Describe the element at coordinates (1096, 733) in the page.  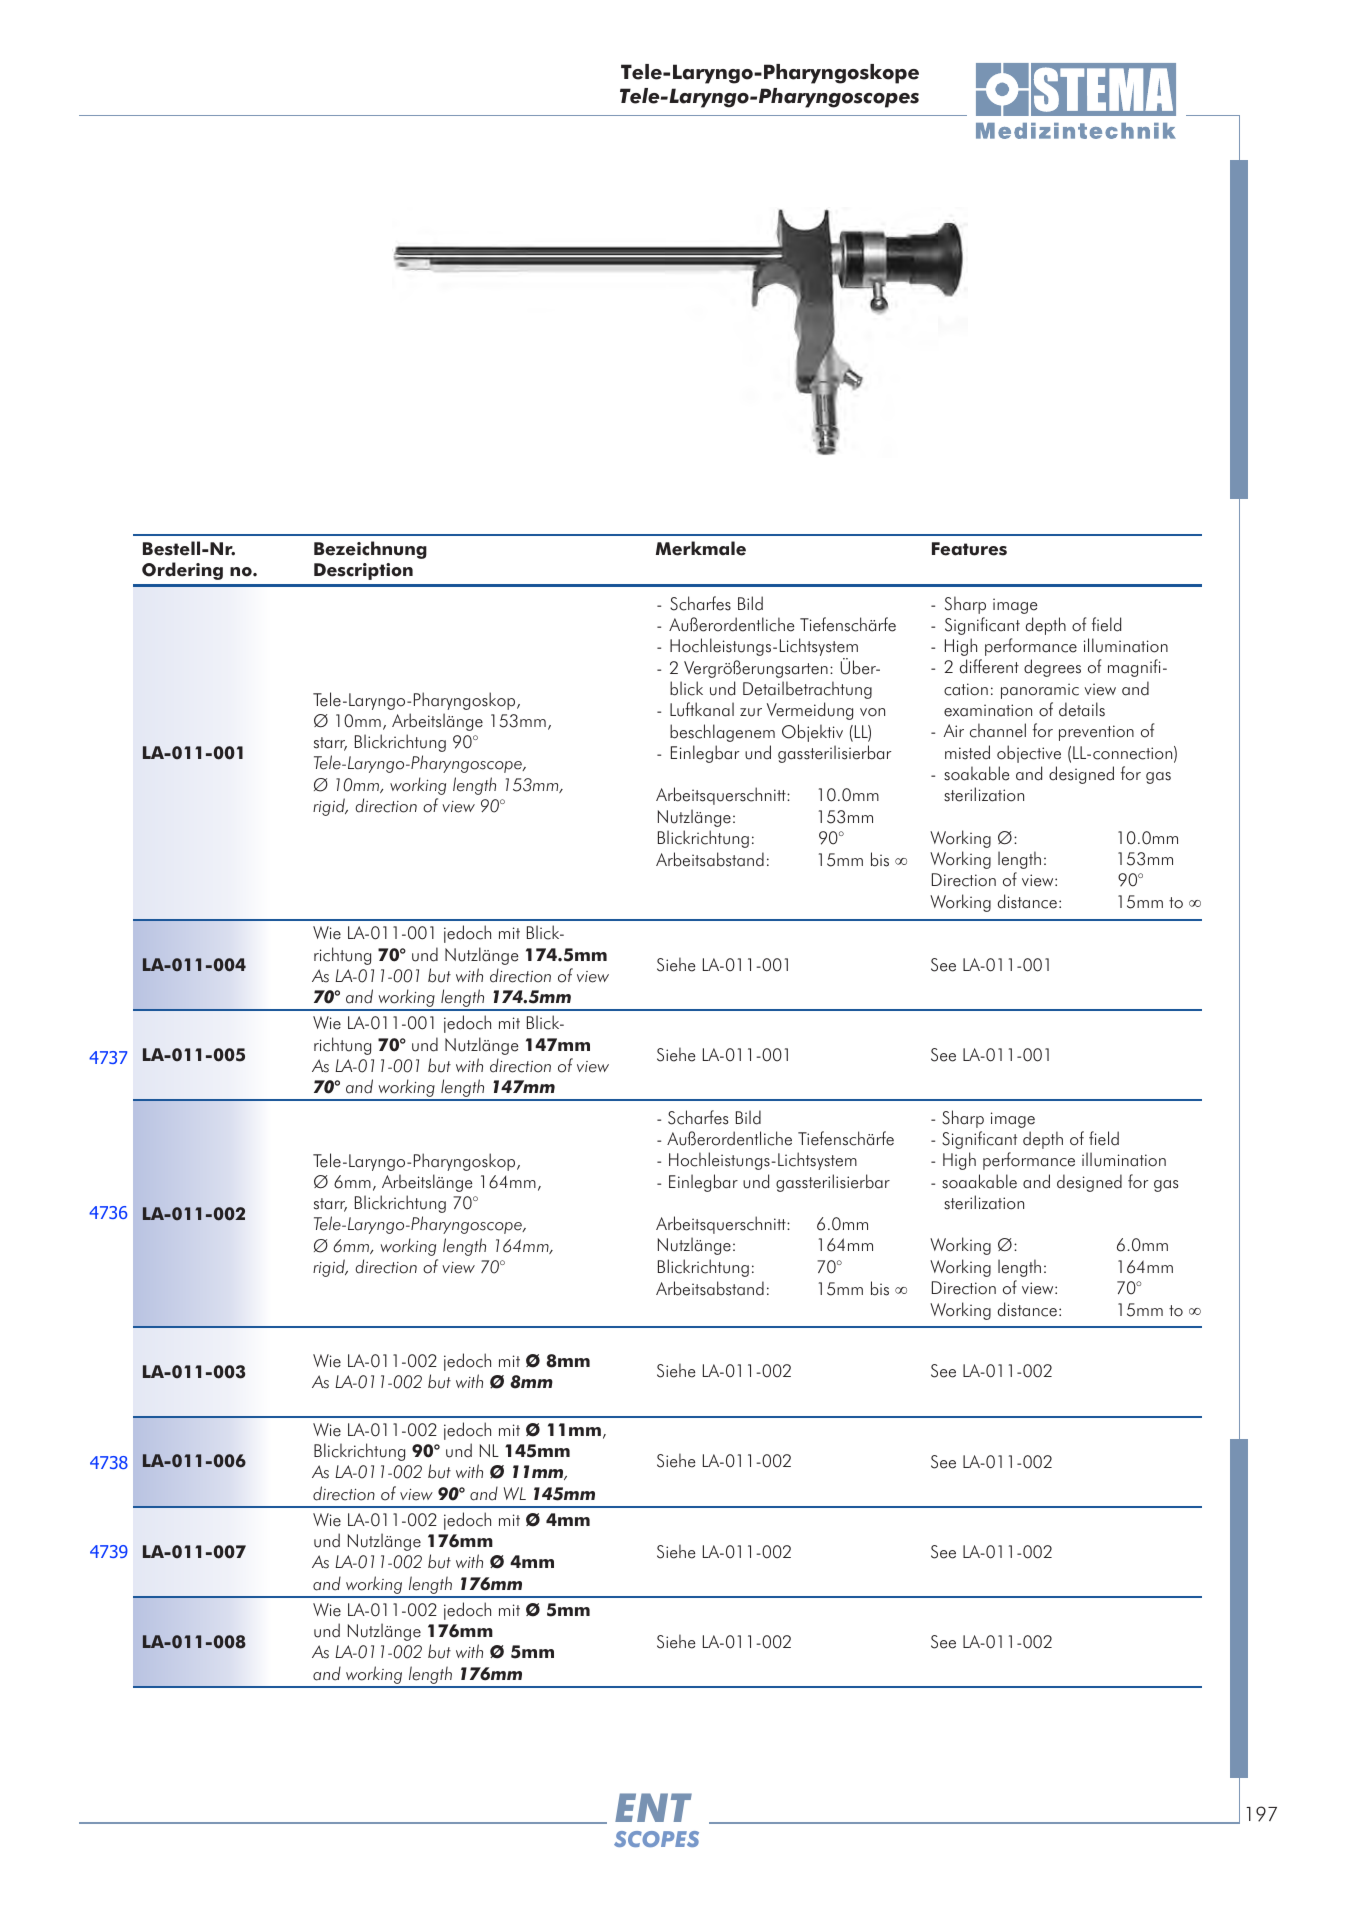
I see `prevention` at that location.
